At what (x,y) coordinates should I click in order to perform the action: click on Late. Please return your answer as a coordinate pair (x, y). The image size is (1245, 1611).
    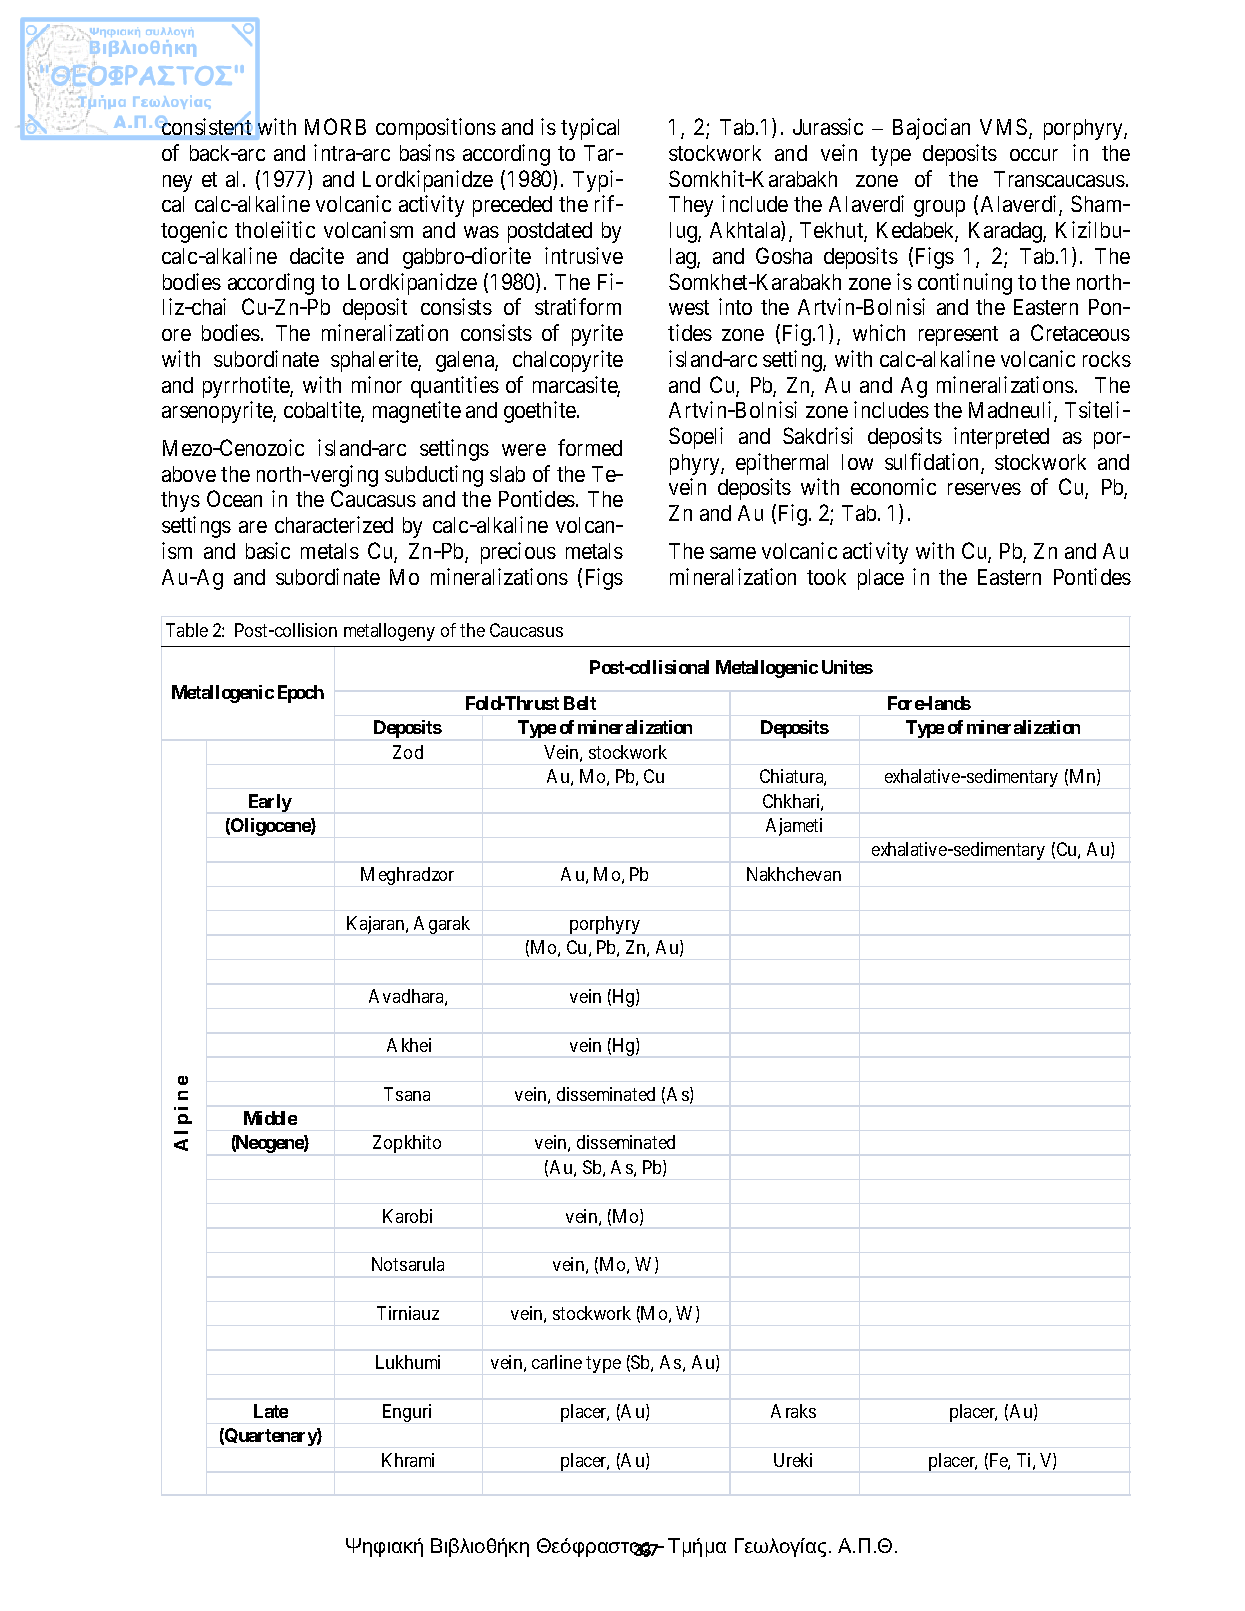
    Looking at the image, I should click on (271, 1411).
